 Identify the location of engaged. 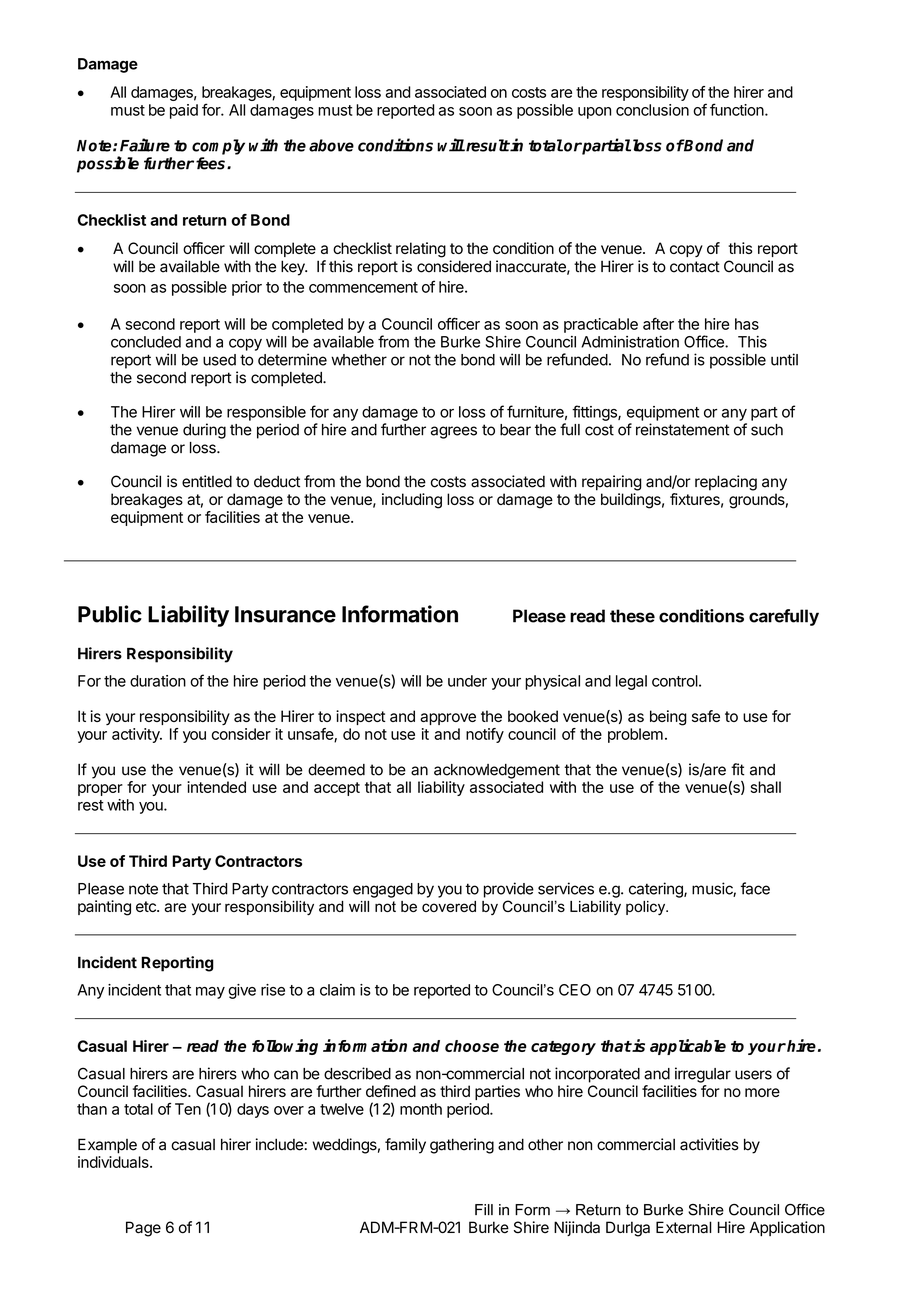
(383, 890).
